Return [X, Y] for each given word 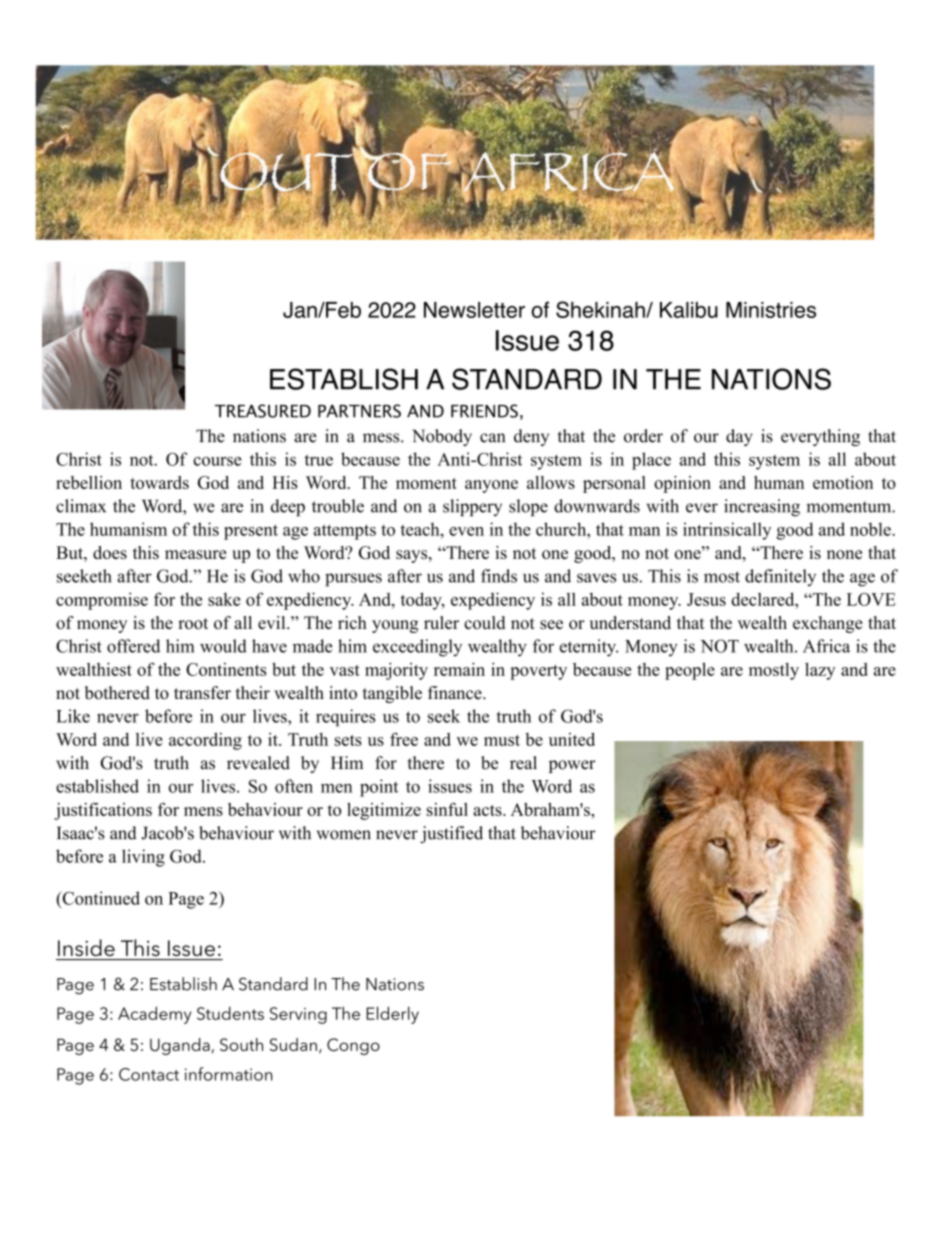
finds [499, 576]
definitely [780, 577]
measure [196, 554]
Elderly [392, 1015]
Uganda [180, 1046]
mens [203, 811]
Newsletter [474, 310]
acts [488, 810]
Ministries [771, 310]
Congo [353, 1046]
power [572, 766]
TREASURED [263, 411]
